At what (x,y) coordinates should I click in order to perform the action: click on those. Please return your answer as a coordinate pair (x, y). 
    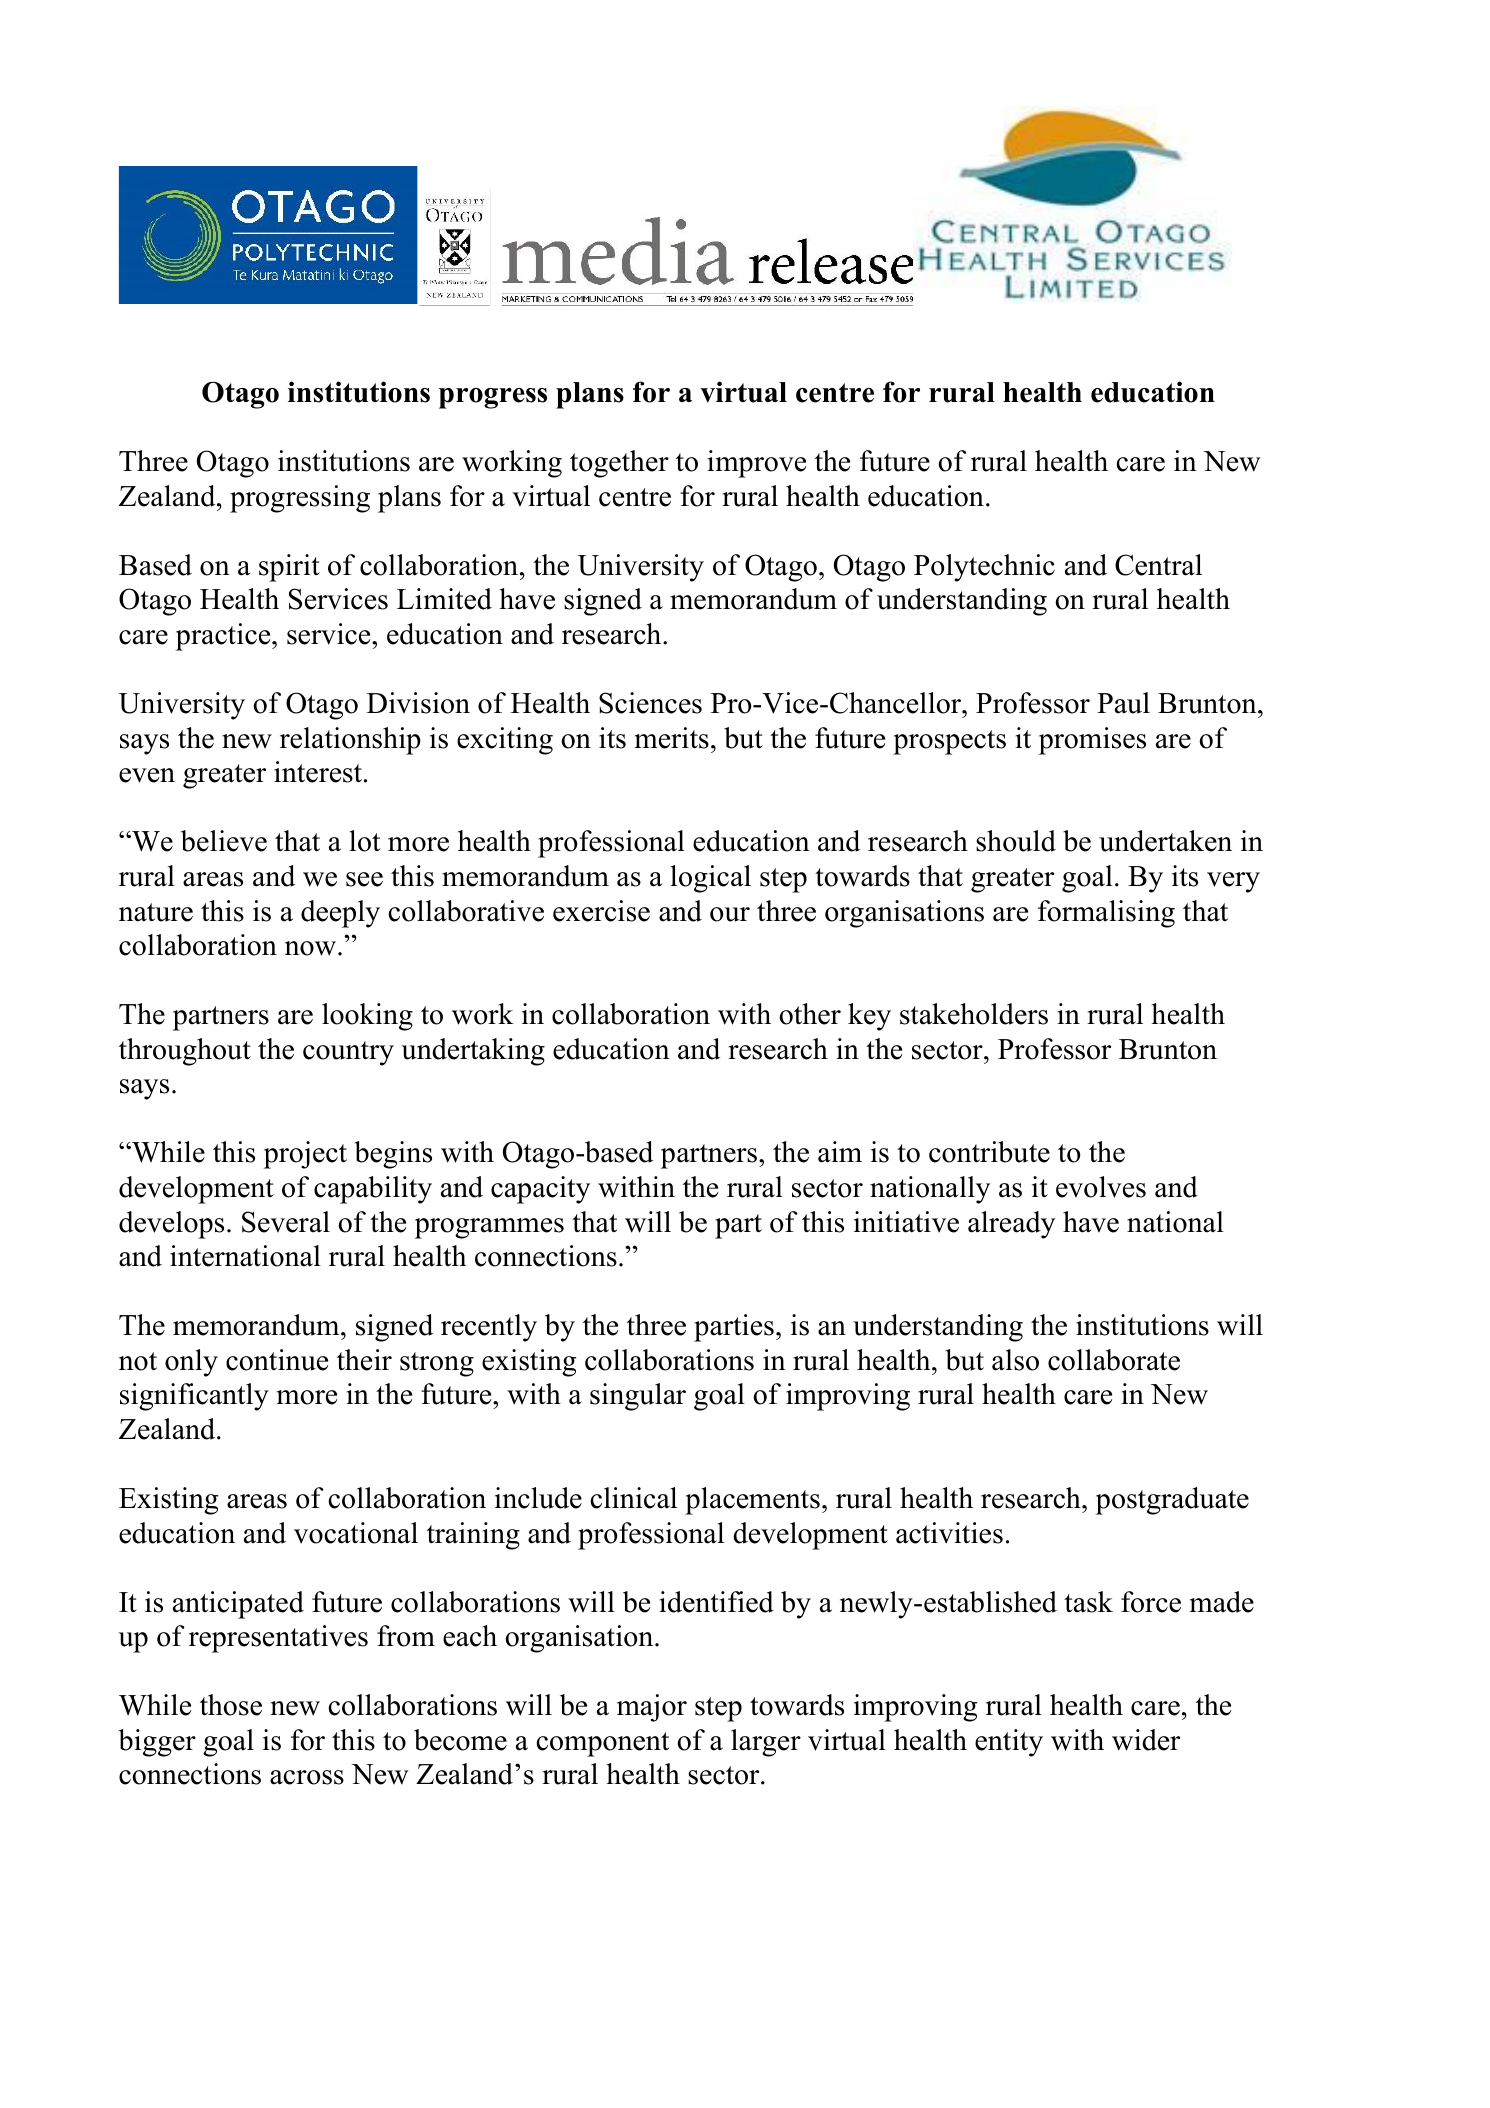
    Looking at the image, I should click on (231, 1705).
